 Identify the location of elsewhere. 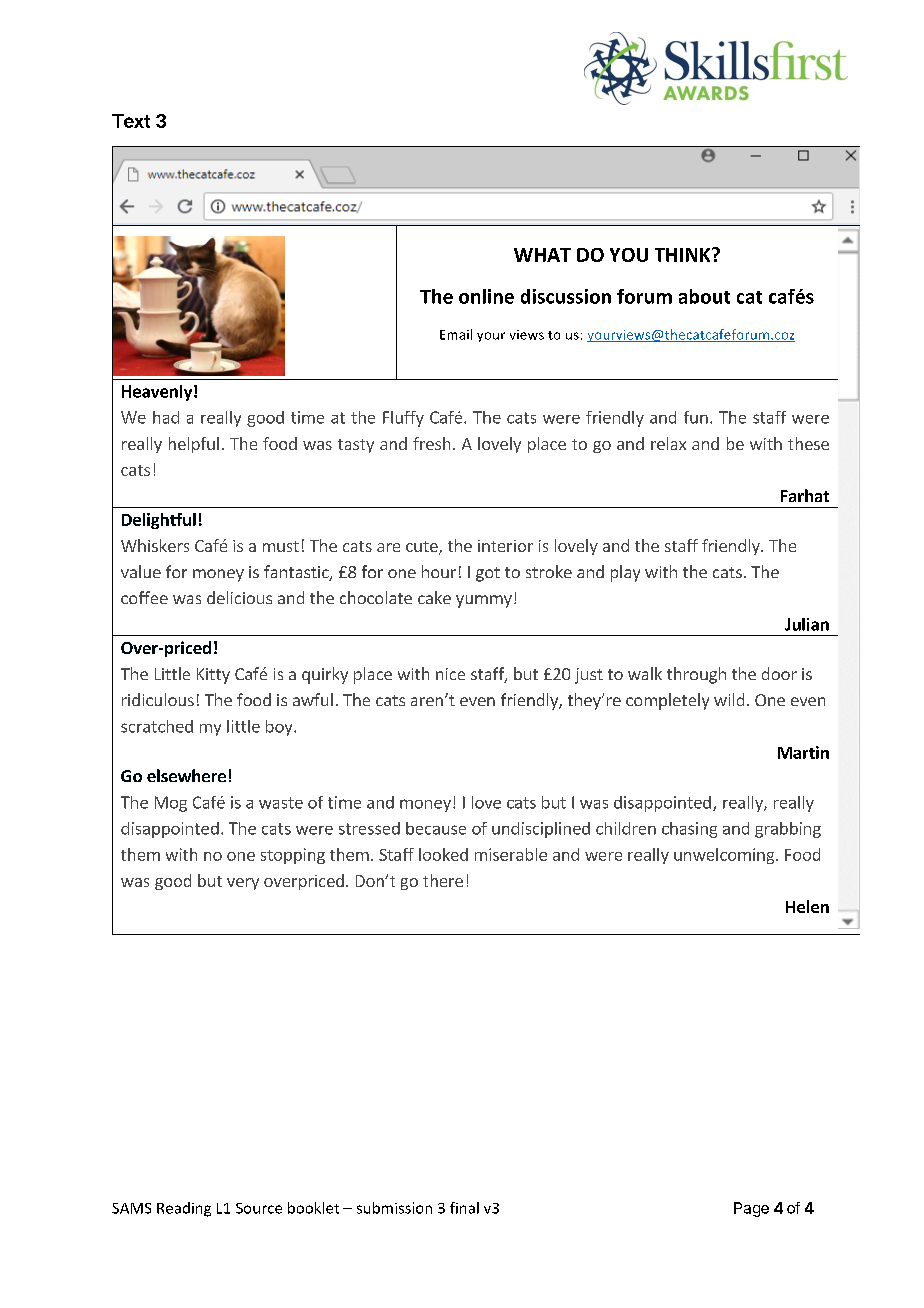
(186, 775).
